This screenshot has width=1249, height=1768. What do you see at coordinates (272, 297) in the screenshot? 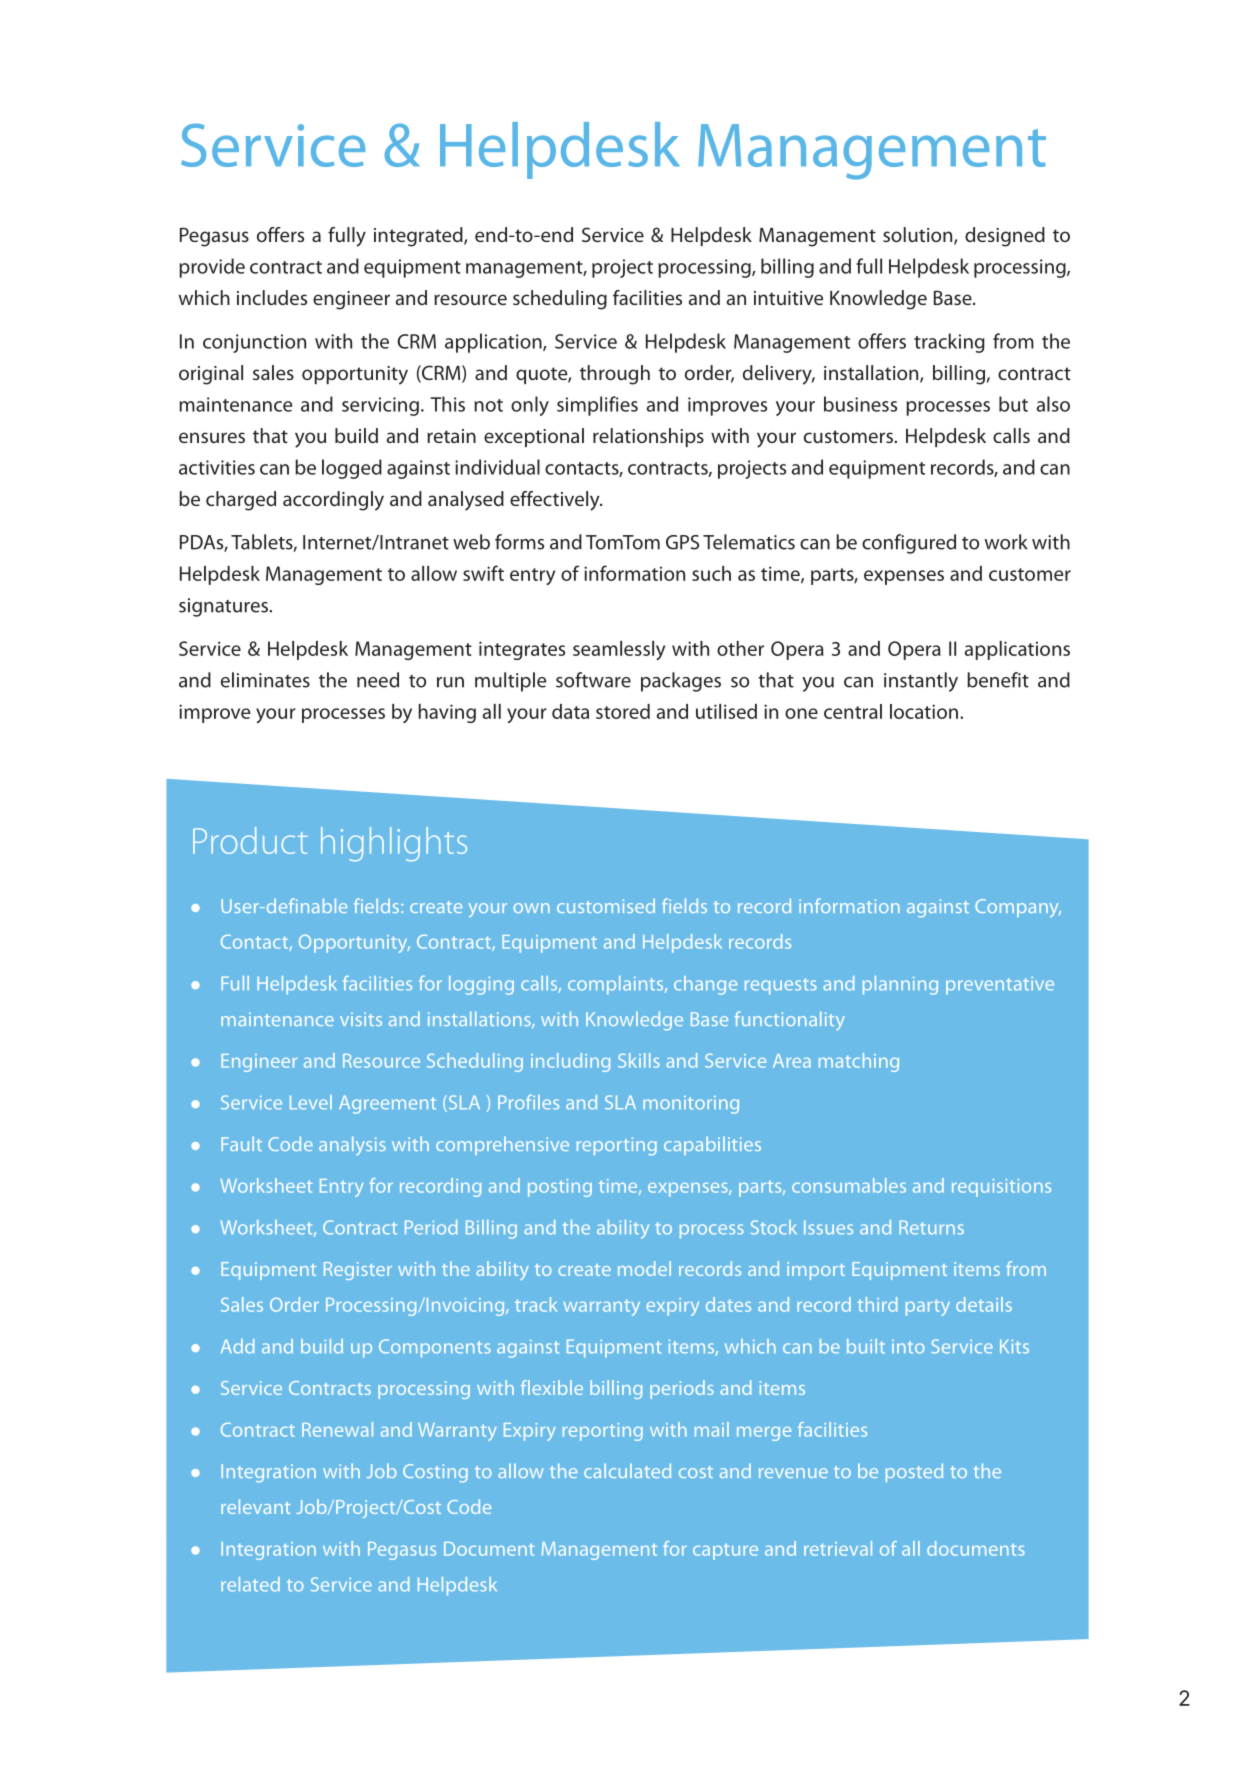
I see `includes` at bounding box center [272, 297].
